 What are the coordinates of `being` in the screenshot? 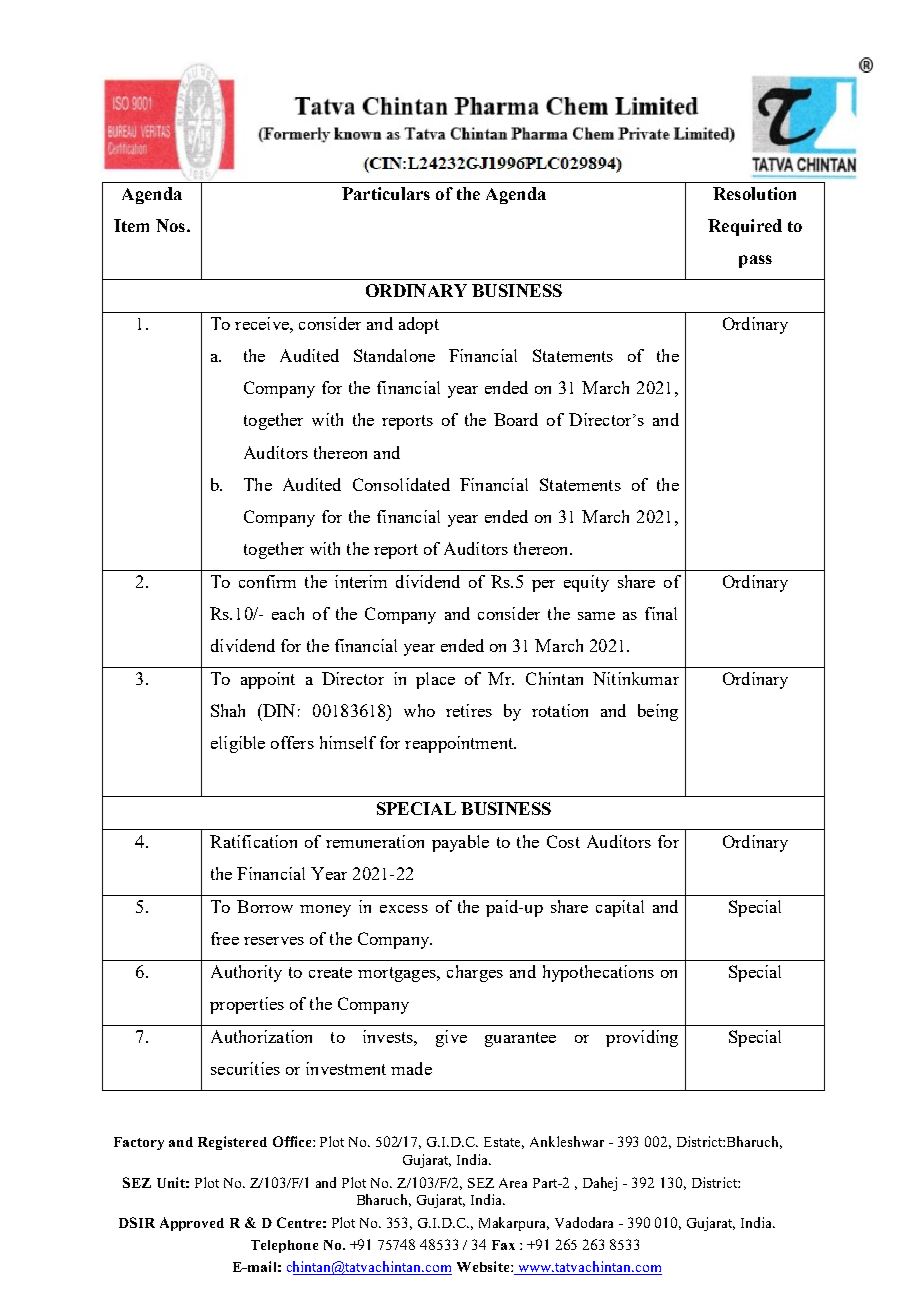 It's located at (658, 712).
